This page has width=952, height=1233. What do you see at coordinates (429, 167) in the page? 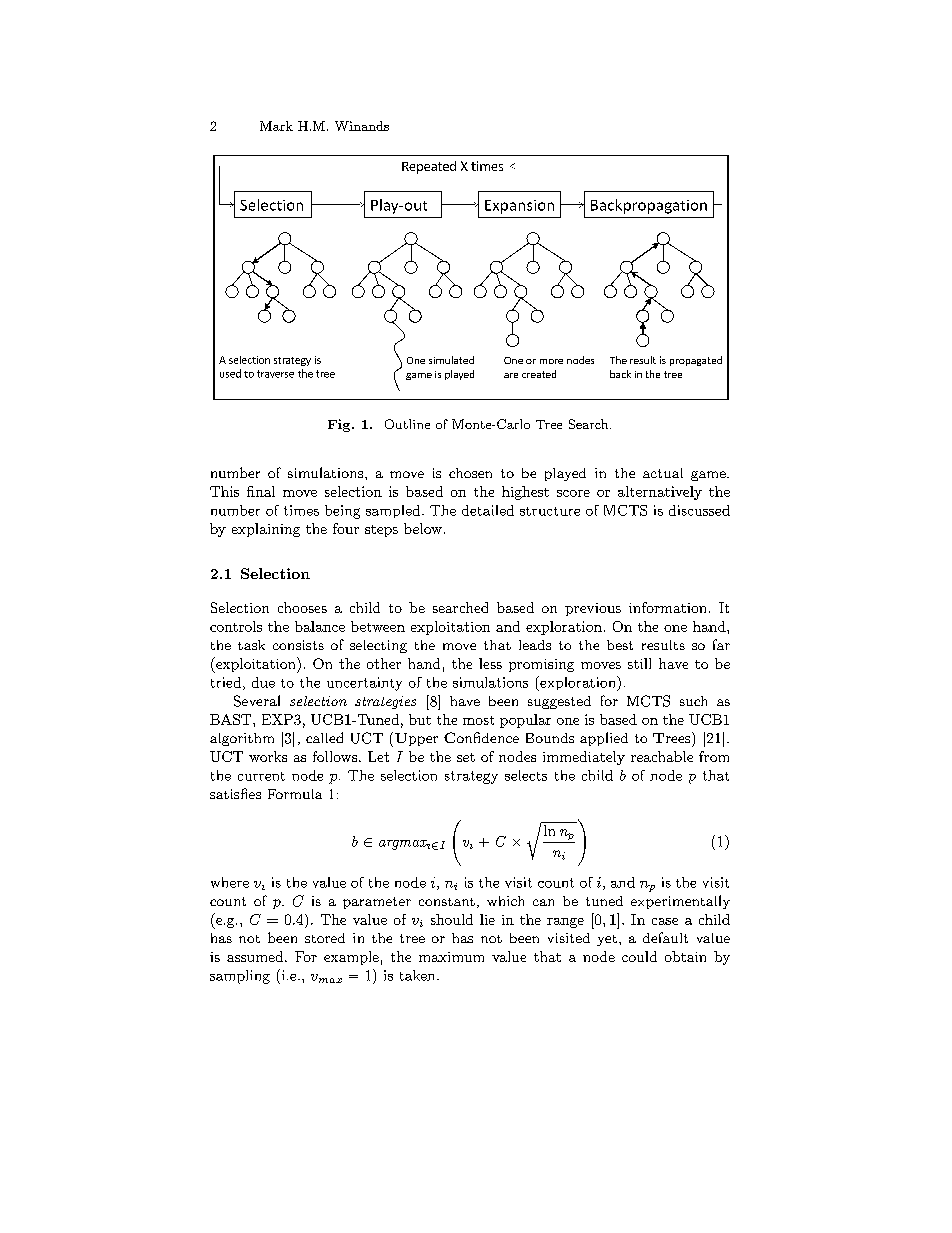
I see `Repeated` at bounding box center [429, 167].
